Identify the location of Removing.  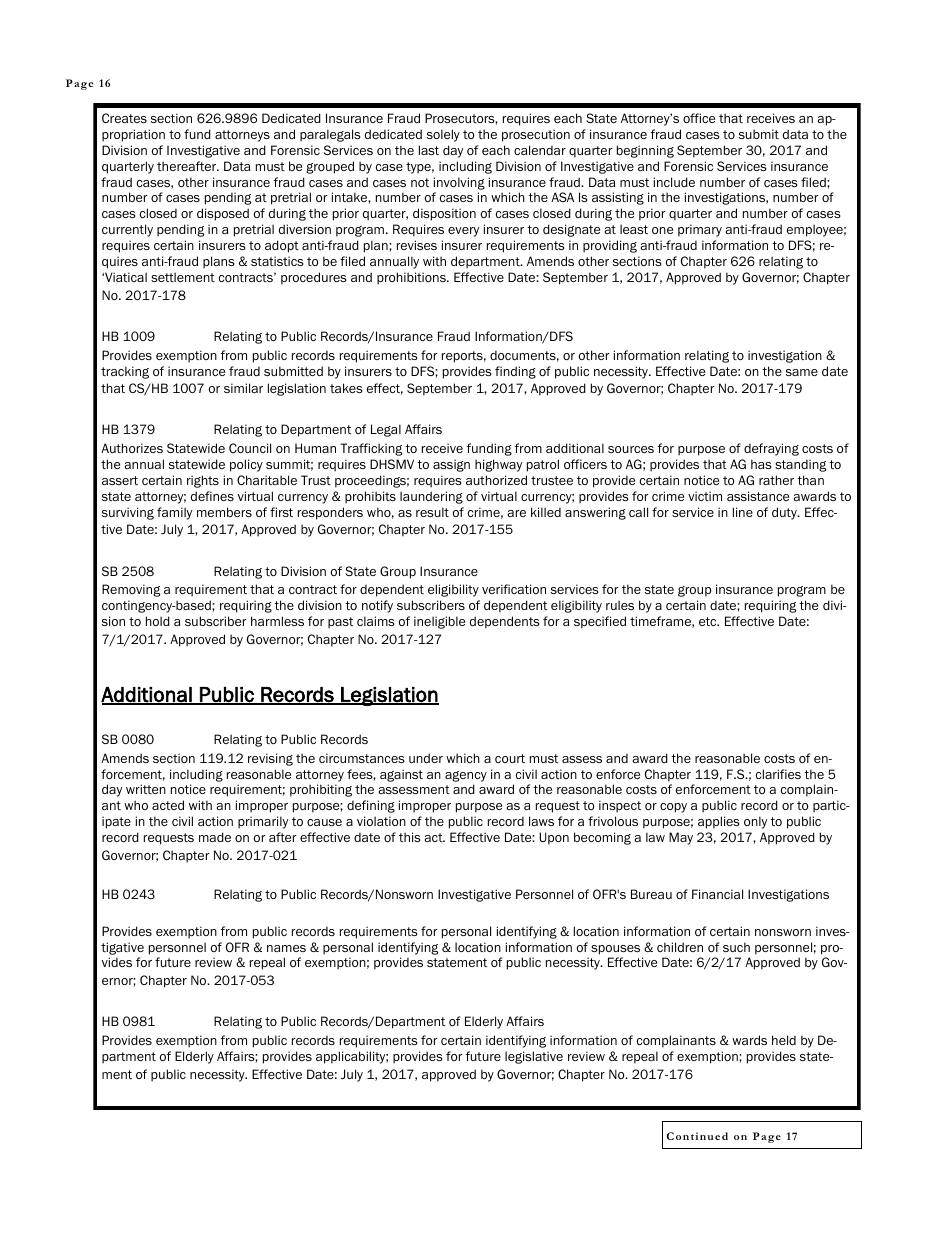
(131, 590).
